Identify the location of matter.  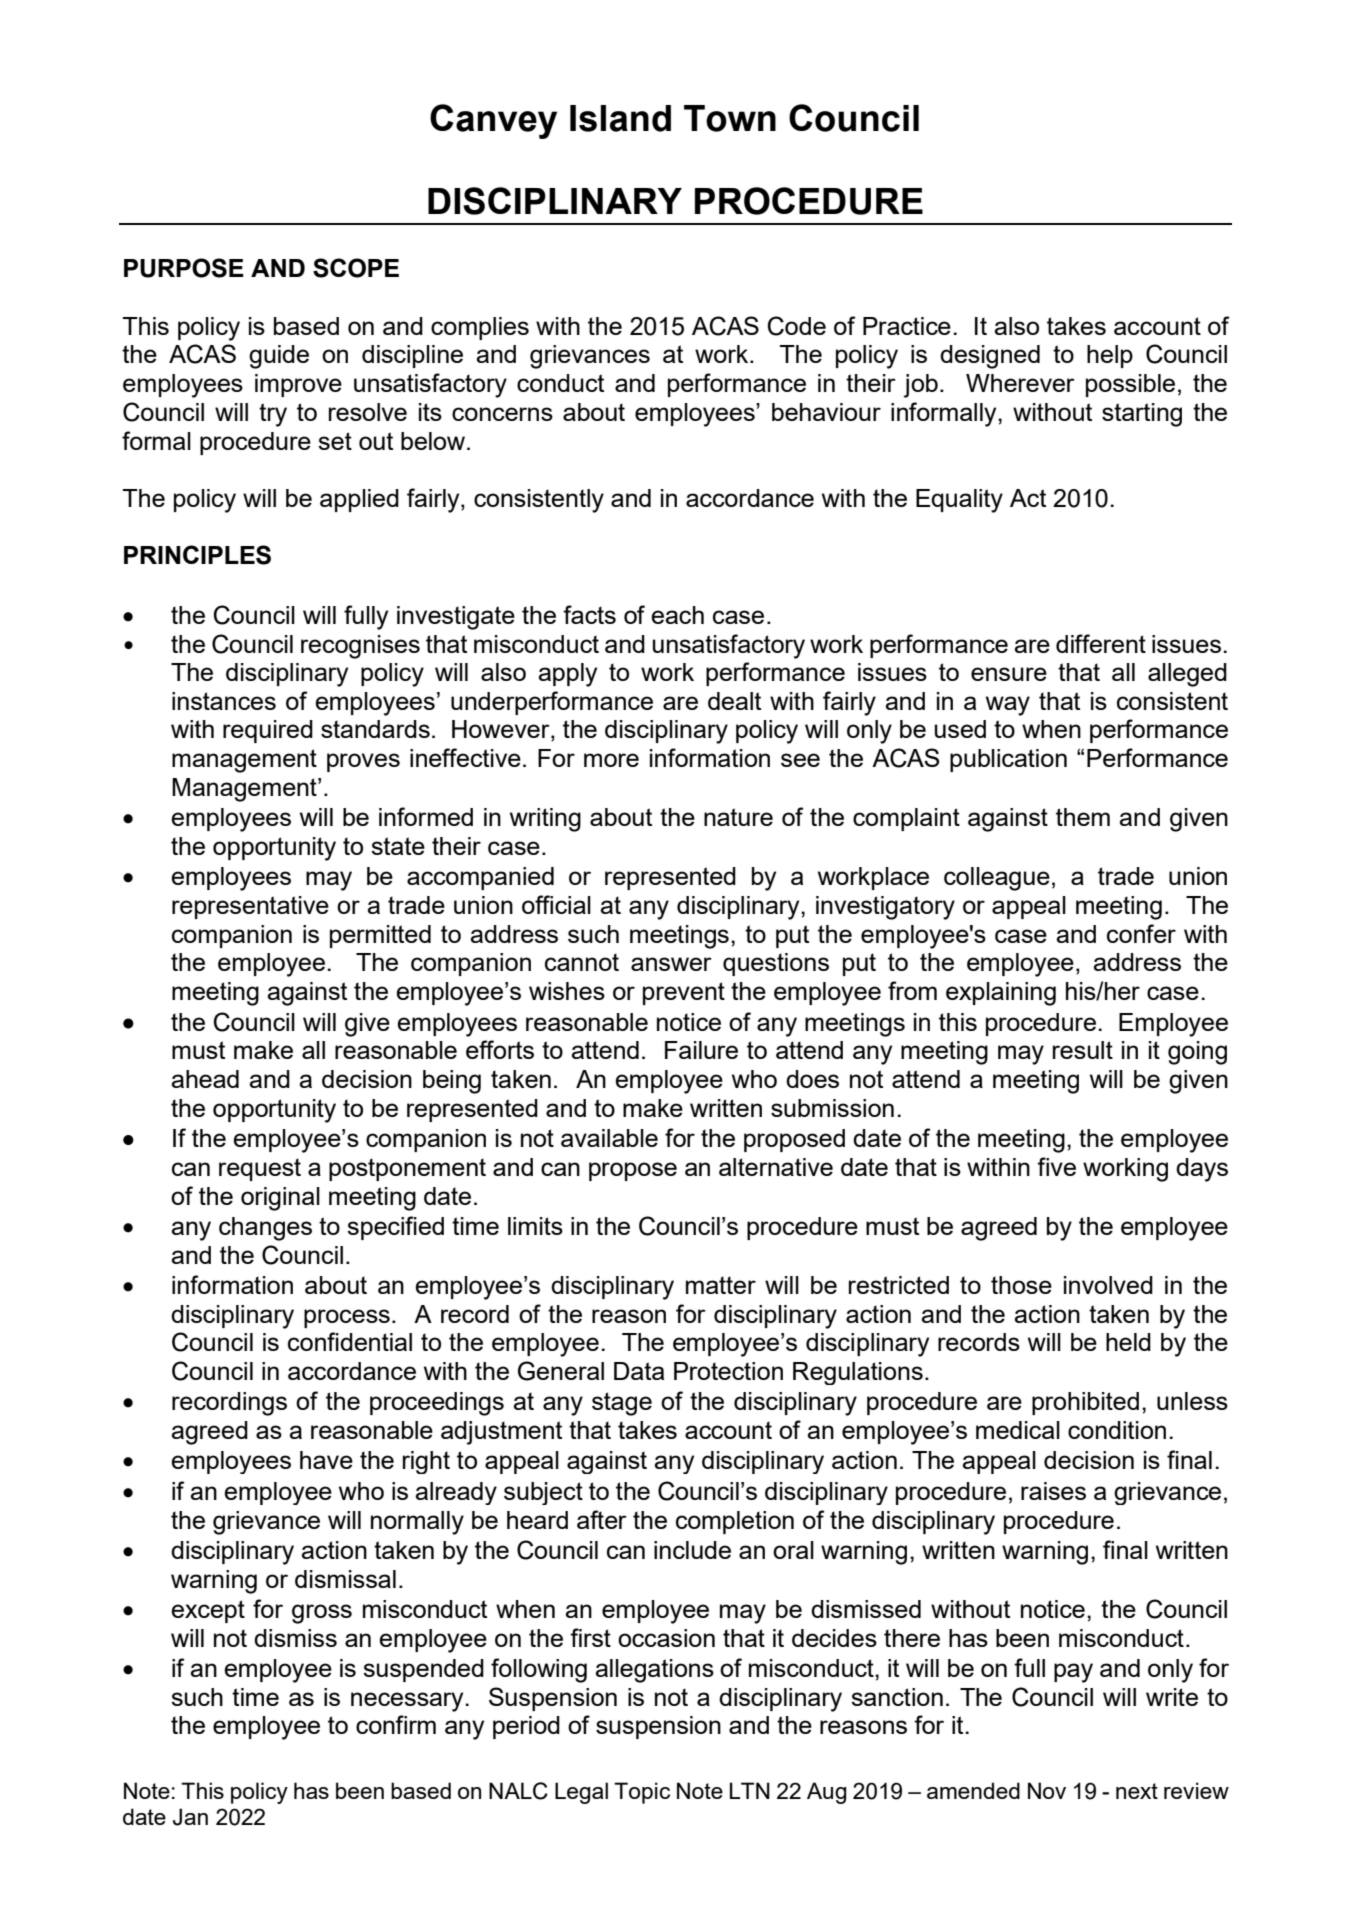
(721, 1285).
